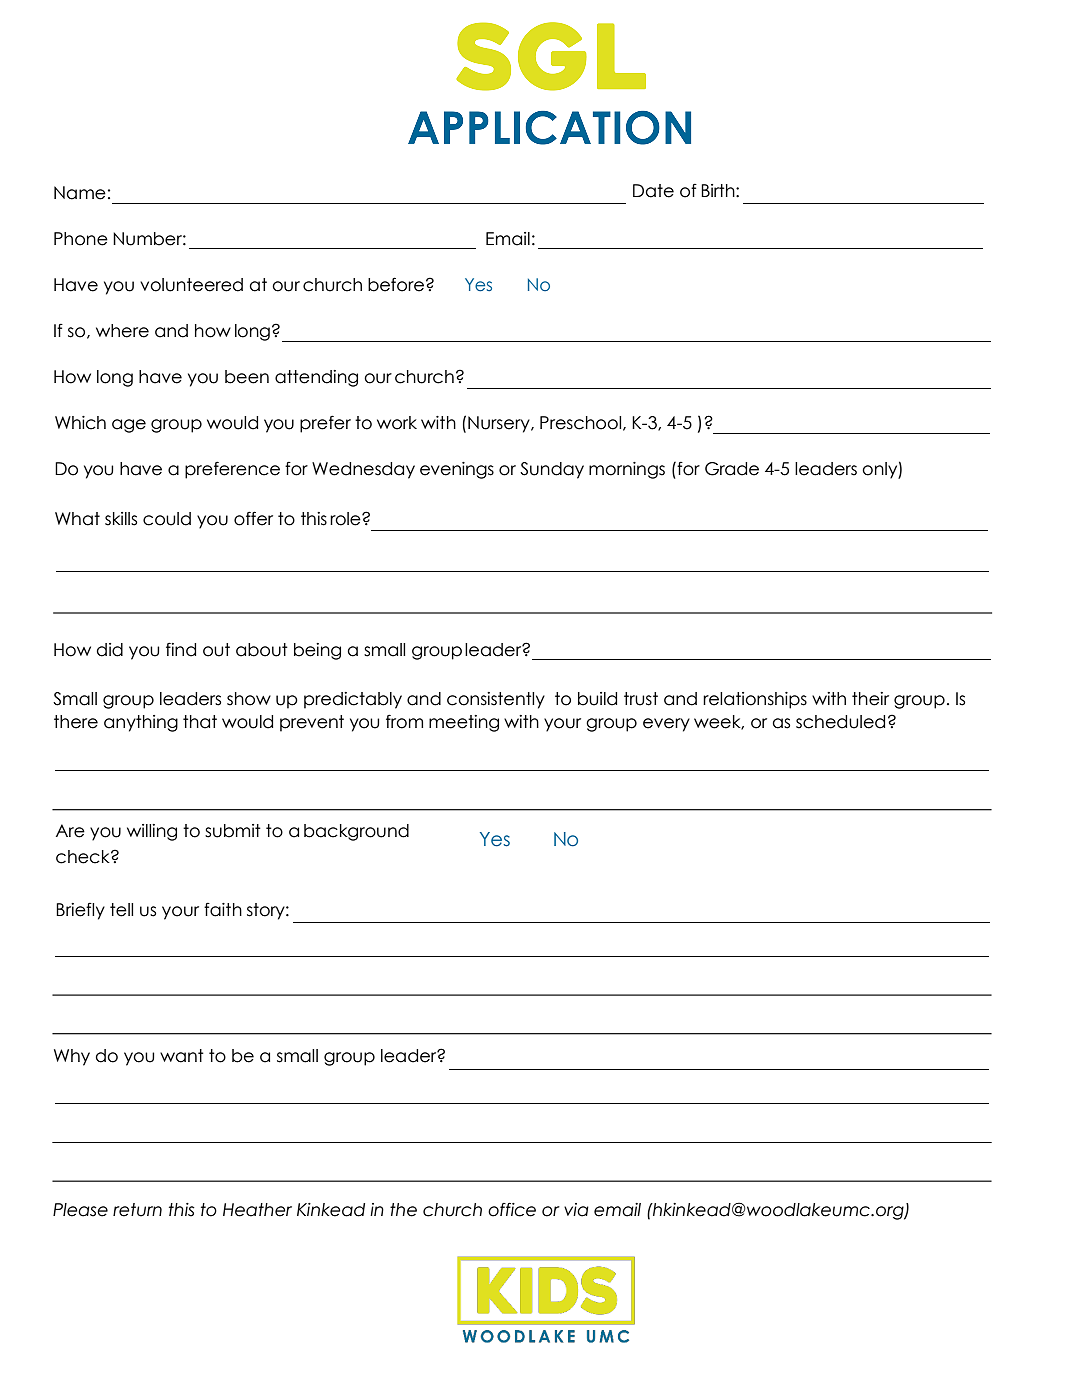 The width and height of the image is (1080, 1397). Describe the element at coordinates (840, 722) in the image. I see `scheduled` at that location.
